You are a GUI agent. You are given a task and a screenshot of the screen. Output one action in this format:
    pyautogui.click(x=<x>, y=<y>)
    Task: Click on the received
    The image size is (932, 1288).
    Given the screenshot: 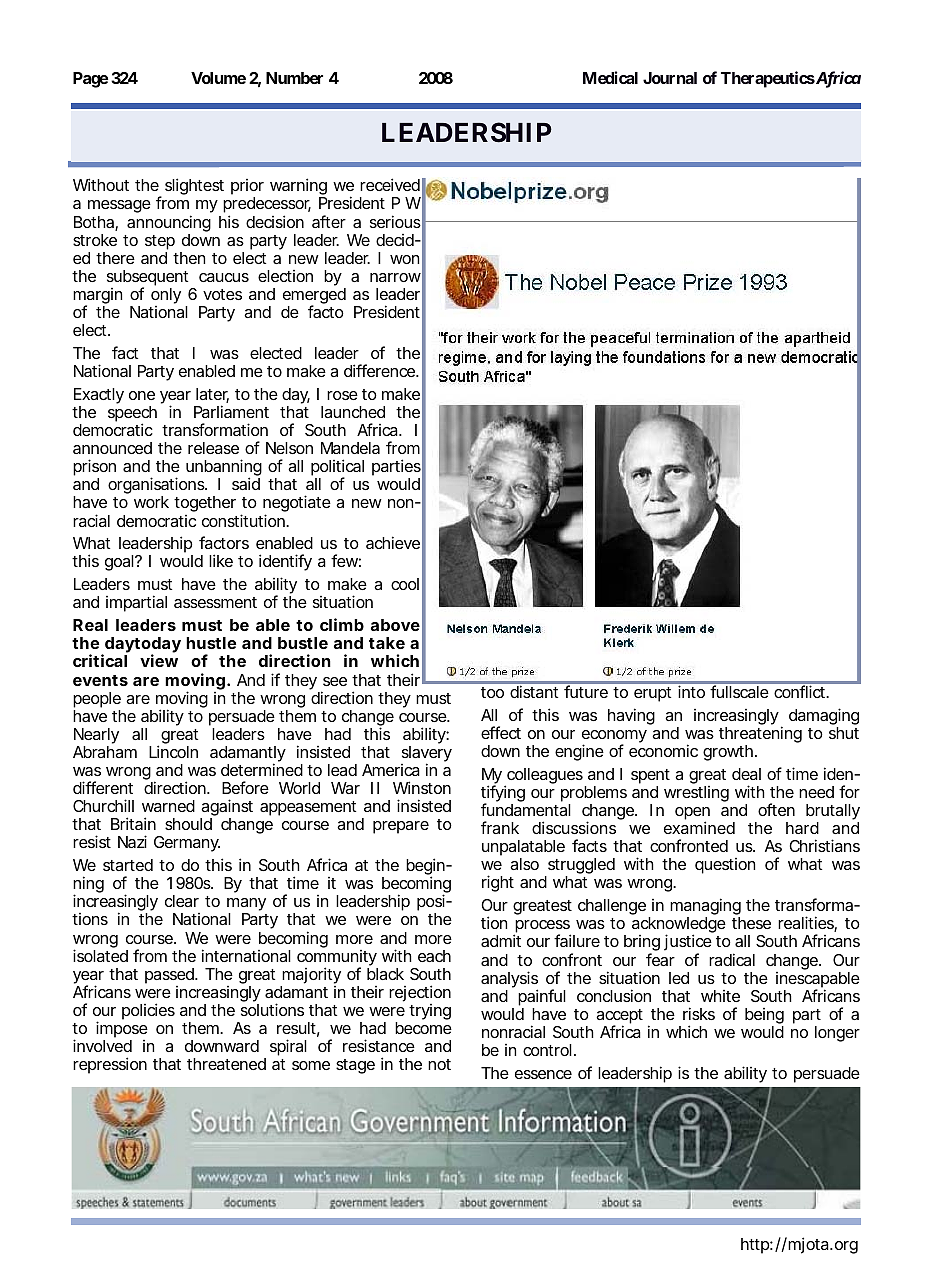 What is the action you would take?
    pyautogui.click(x=390, y=184)
